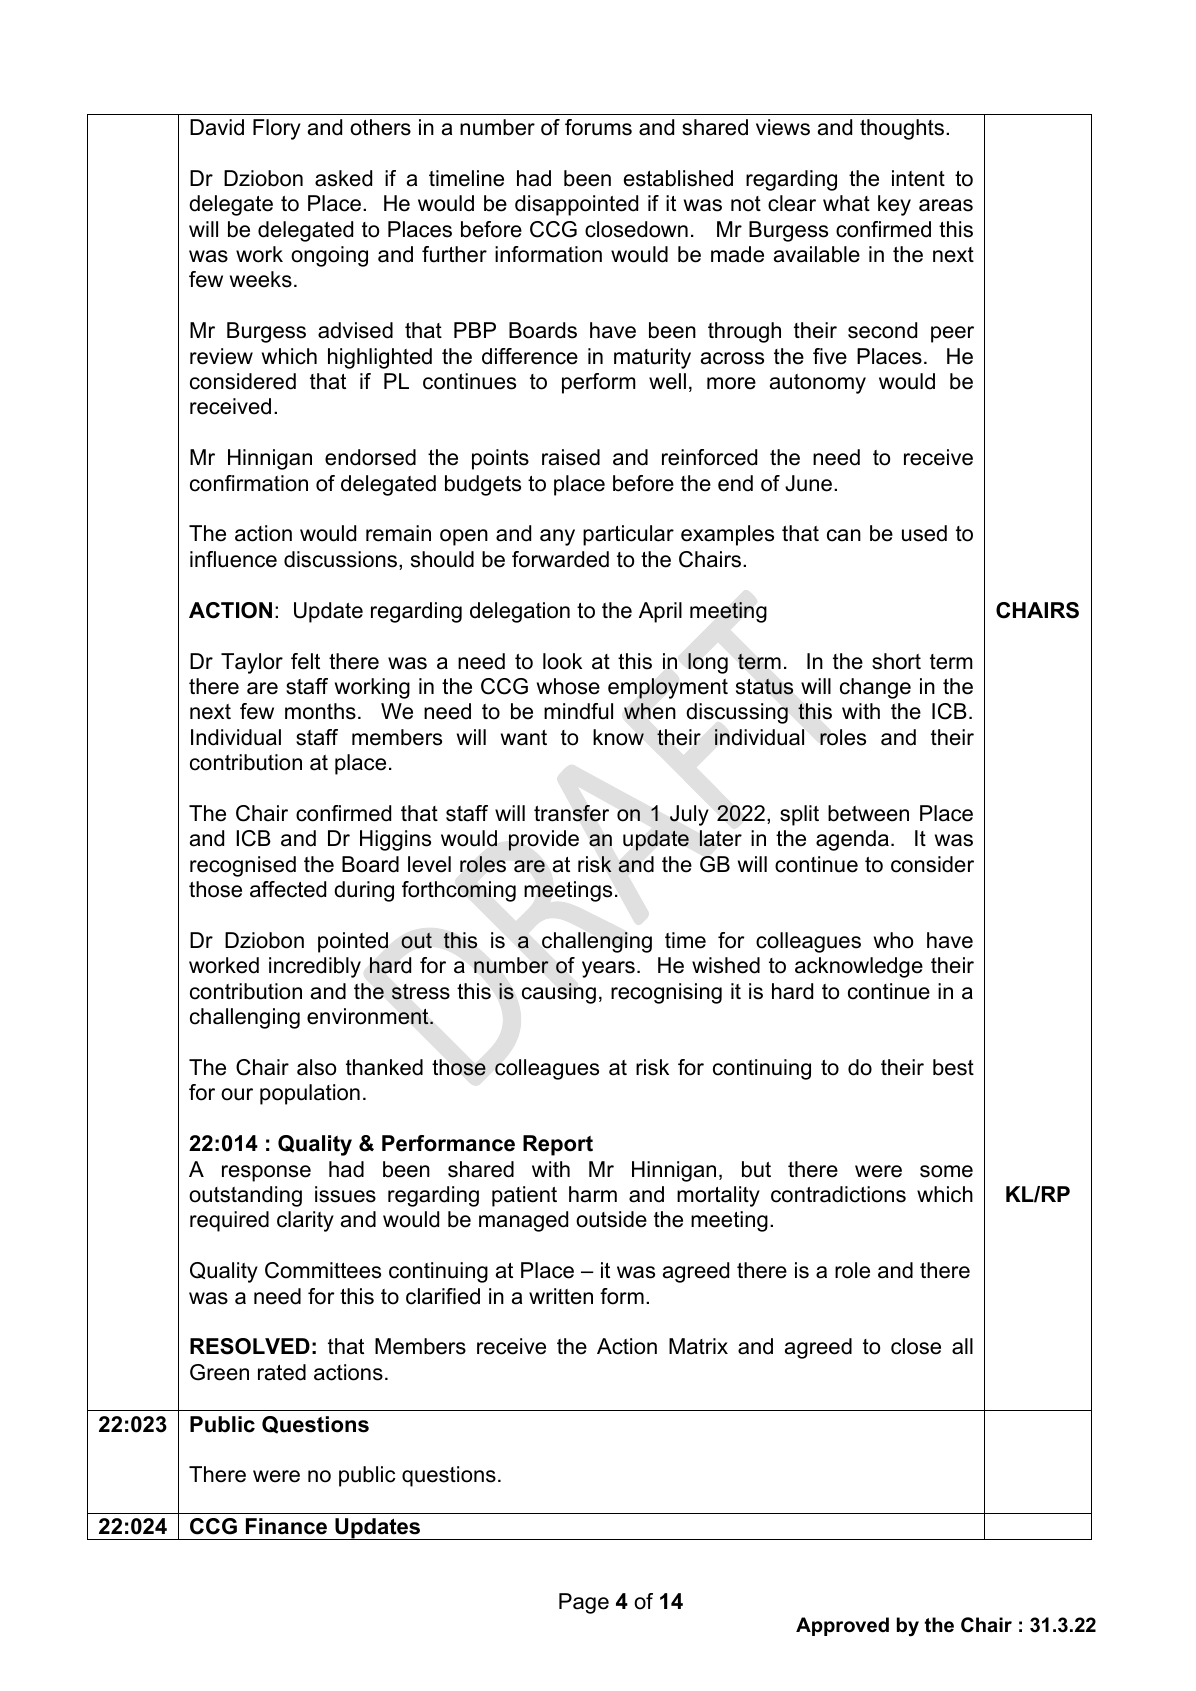 This screenshot has width=1196, height=1691. Describe the element at coordinates (286, 1526) in the screenshot. I see `Finance` at that location.
